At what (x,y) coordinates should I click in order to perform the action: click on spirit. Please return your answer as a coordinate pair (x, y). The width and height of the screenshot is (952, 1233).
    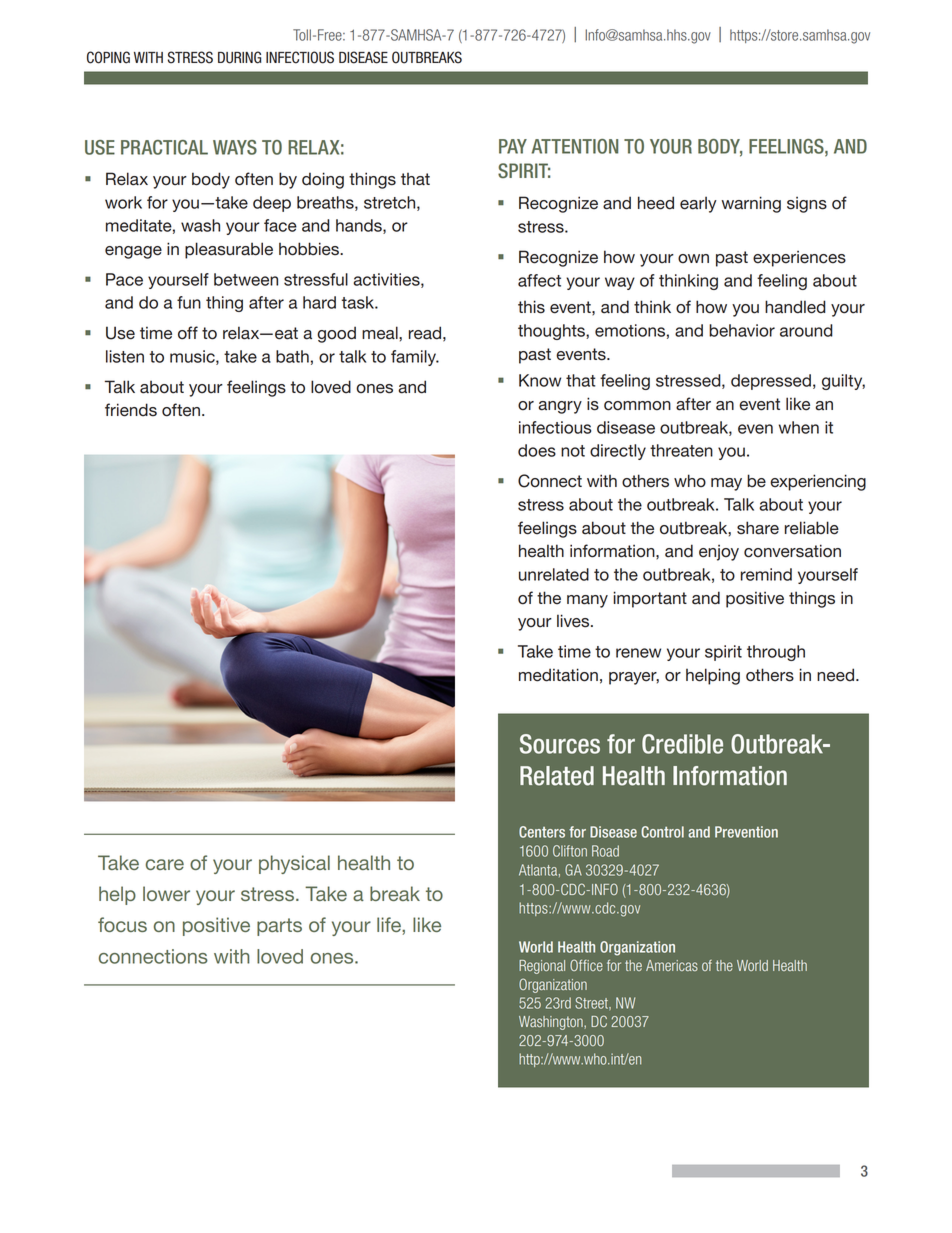
    Looking at the image, I should click on (723, 653).
